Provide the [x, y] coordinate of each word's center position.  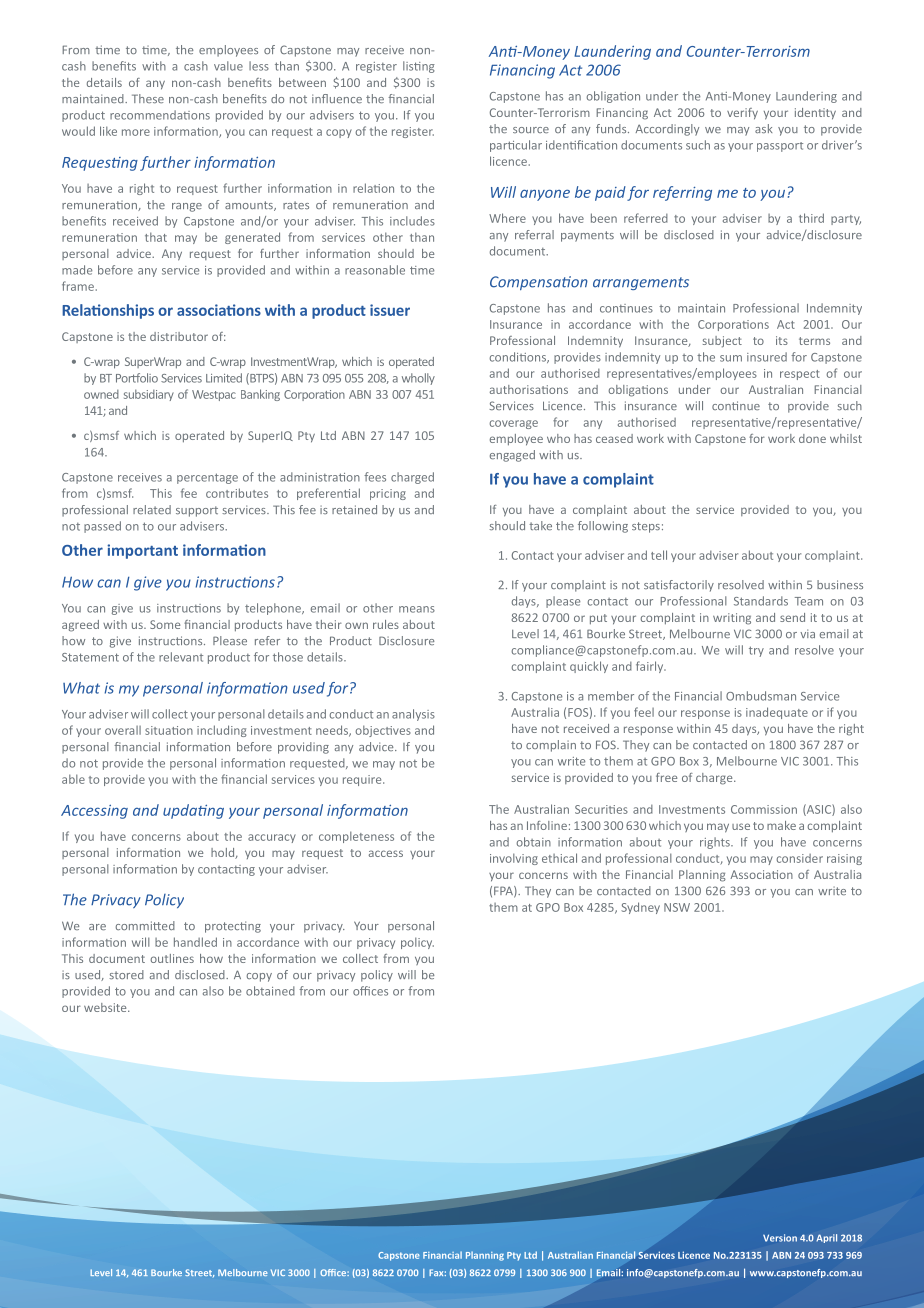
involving [514, 859]
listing [419, 67]
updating [193, 811]
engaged [512, 456]
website [106, 1007]
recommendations [160, 115]
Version [780, 1238]
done [812, 438]
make [781, 825]
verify [742, 114]
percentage [207, 478]
